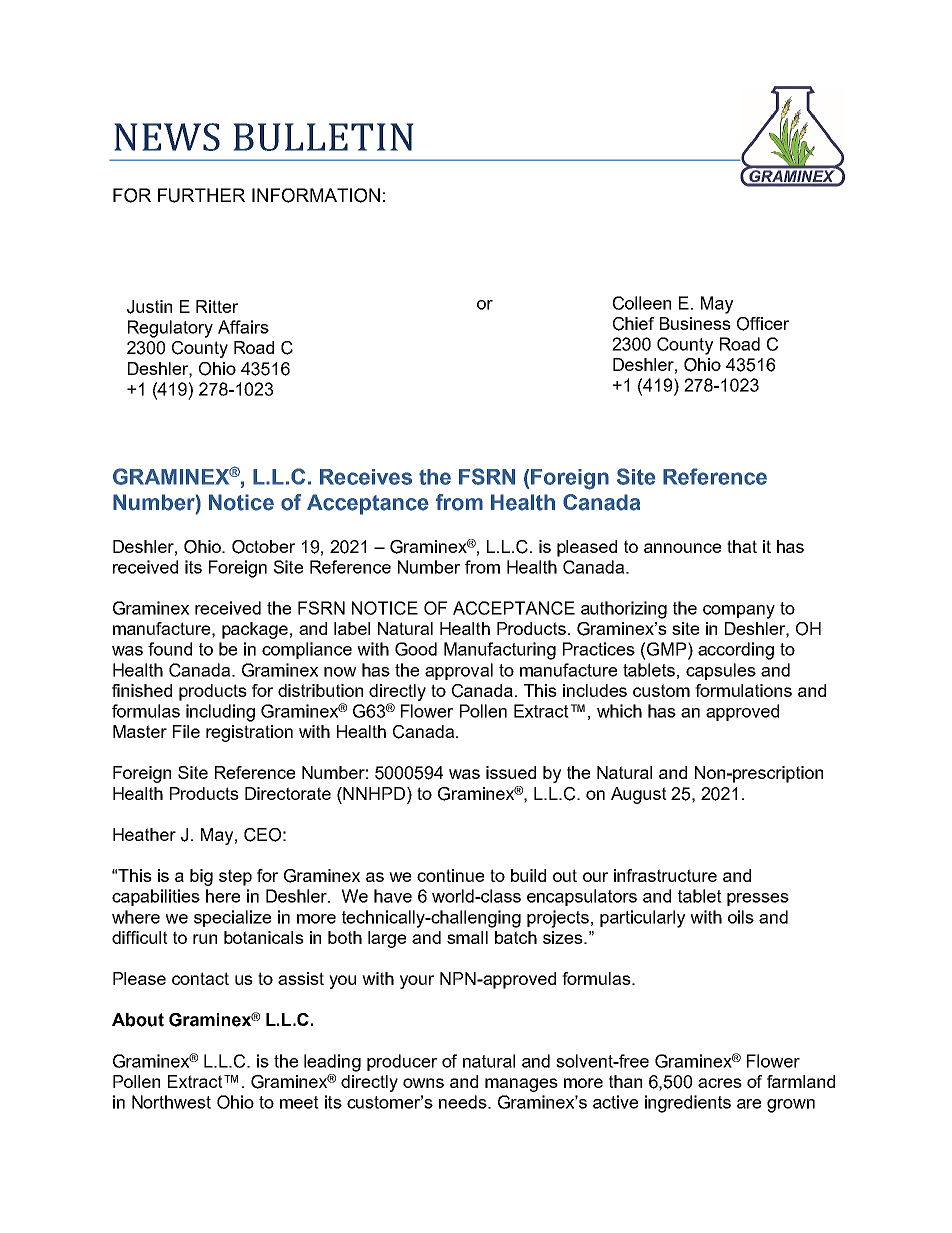 This document has width=952, height=1233. Describe the element at coordinates (736, 651) in the document. I see `according` at that location.
